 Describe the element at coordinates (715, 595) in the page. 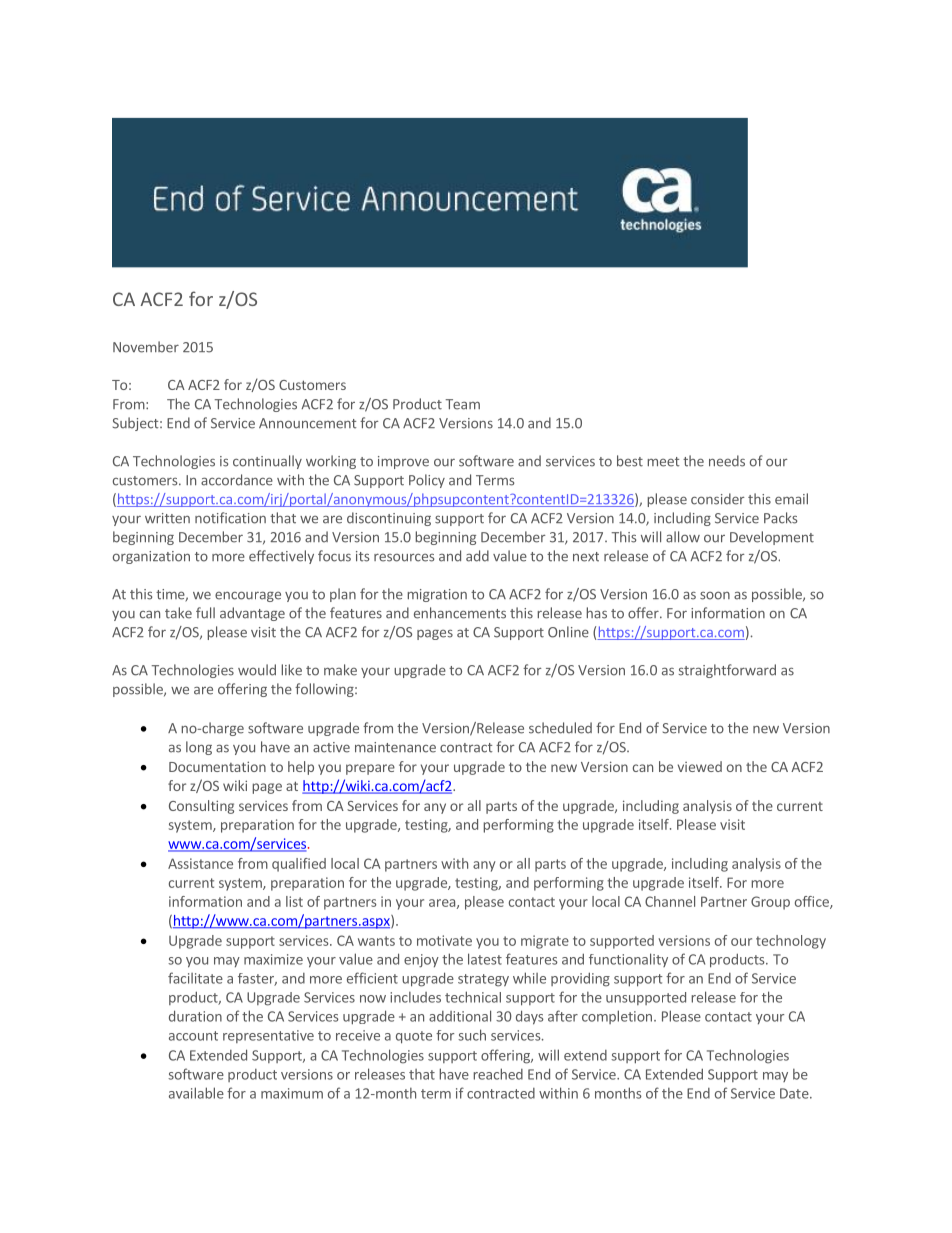

I see `soon` at that location.
